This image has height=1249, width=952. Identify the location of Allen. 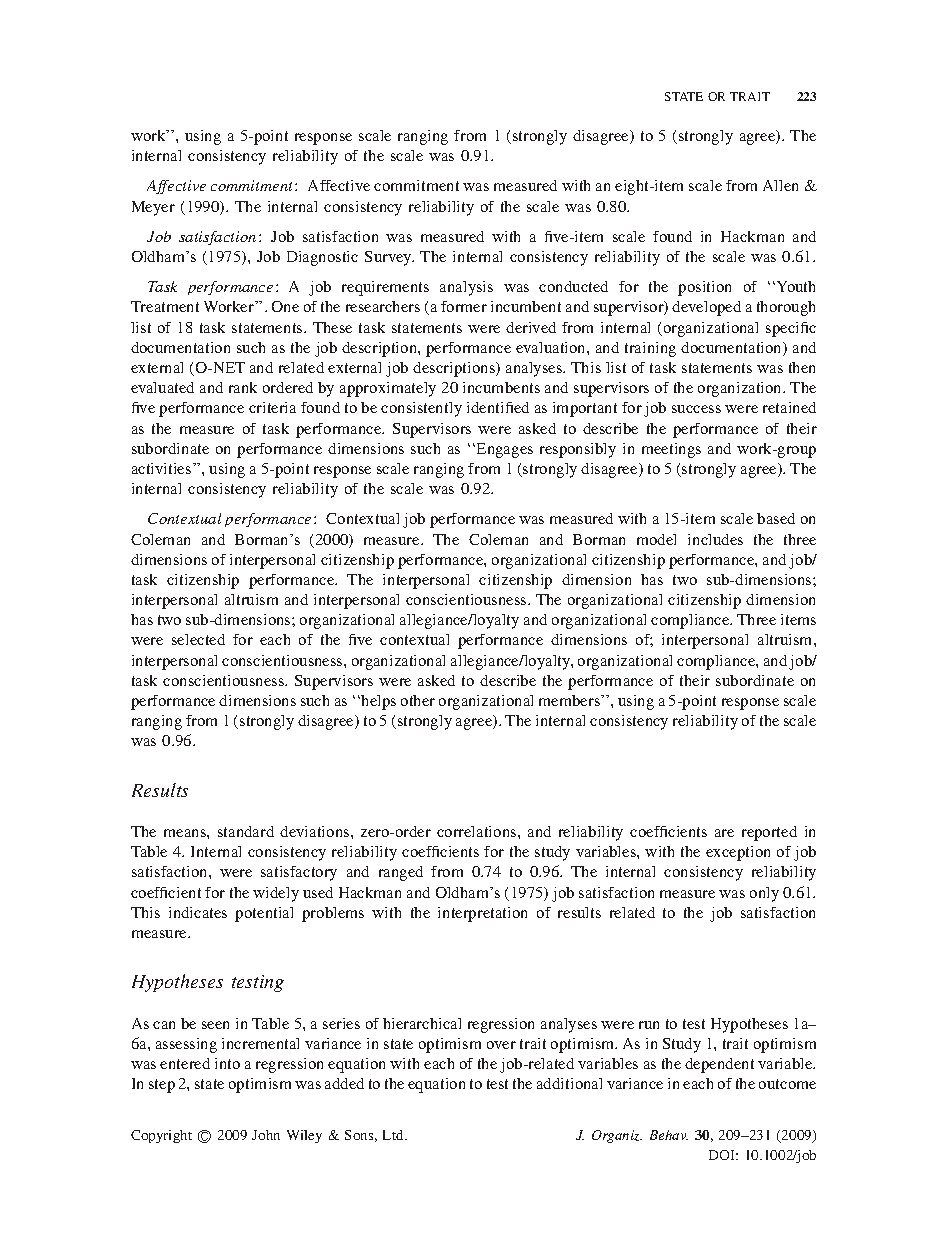
(780, 185).
